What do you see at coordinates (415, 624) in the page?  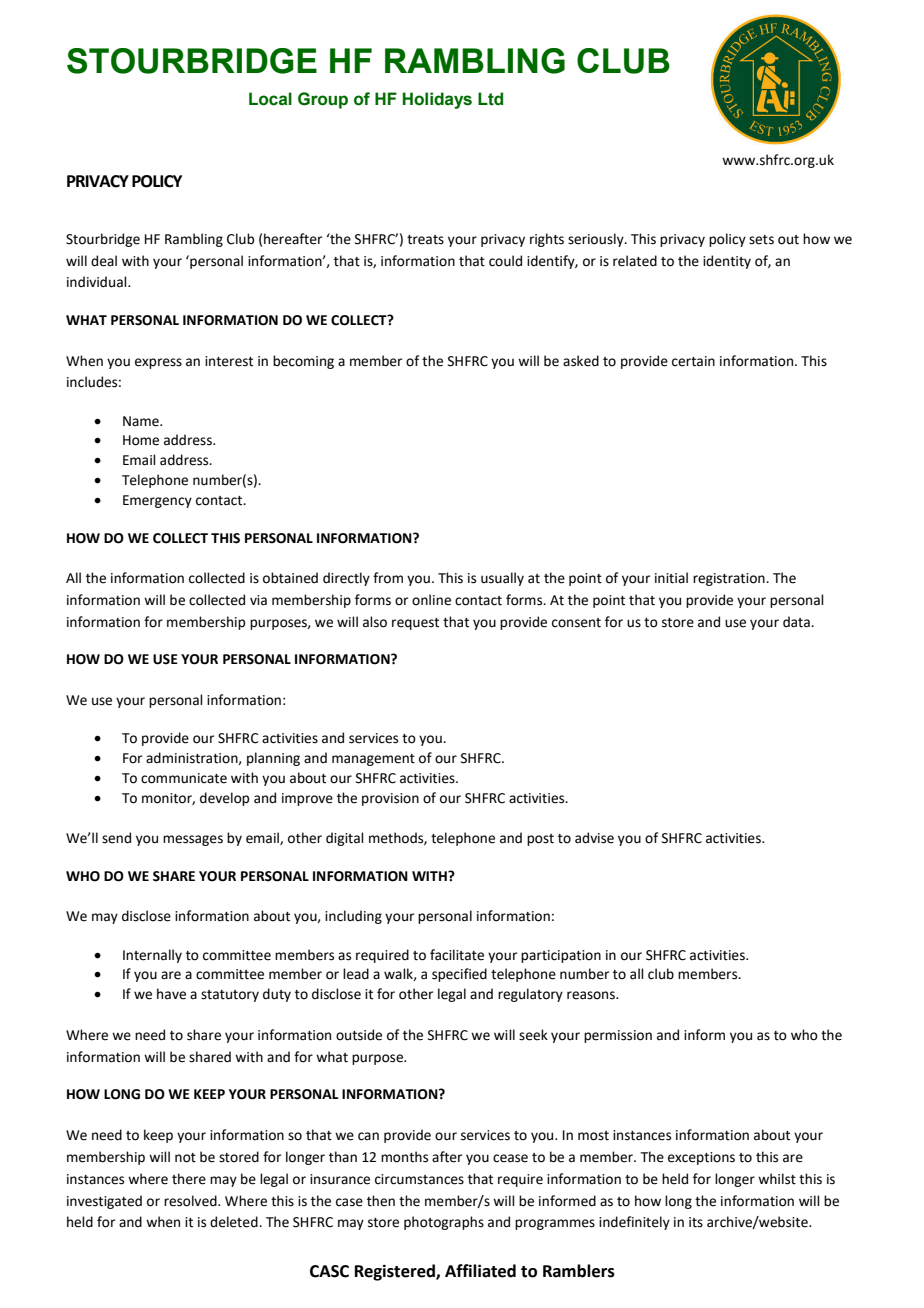 I see `request` at bounding box center [415, 624].
